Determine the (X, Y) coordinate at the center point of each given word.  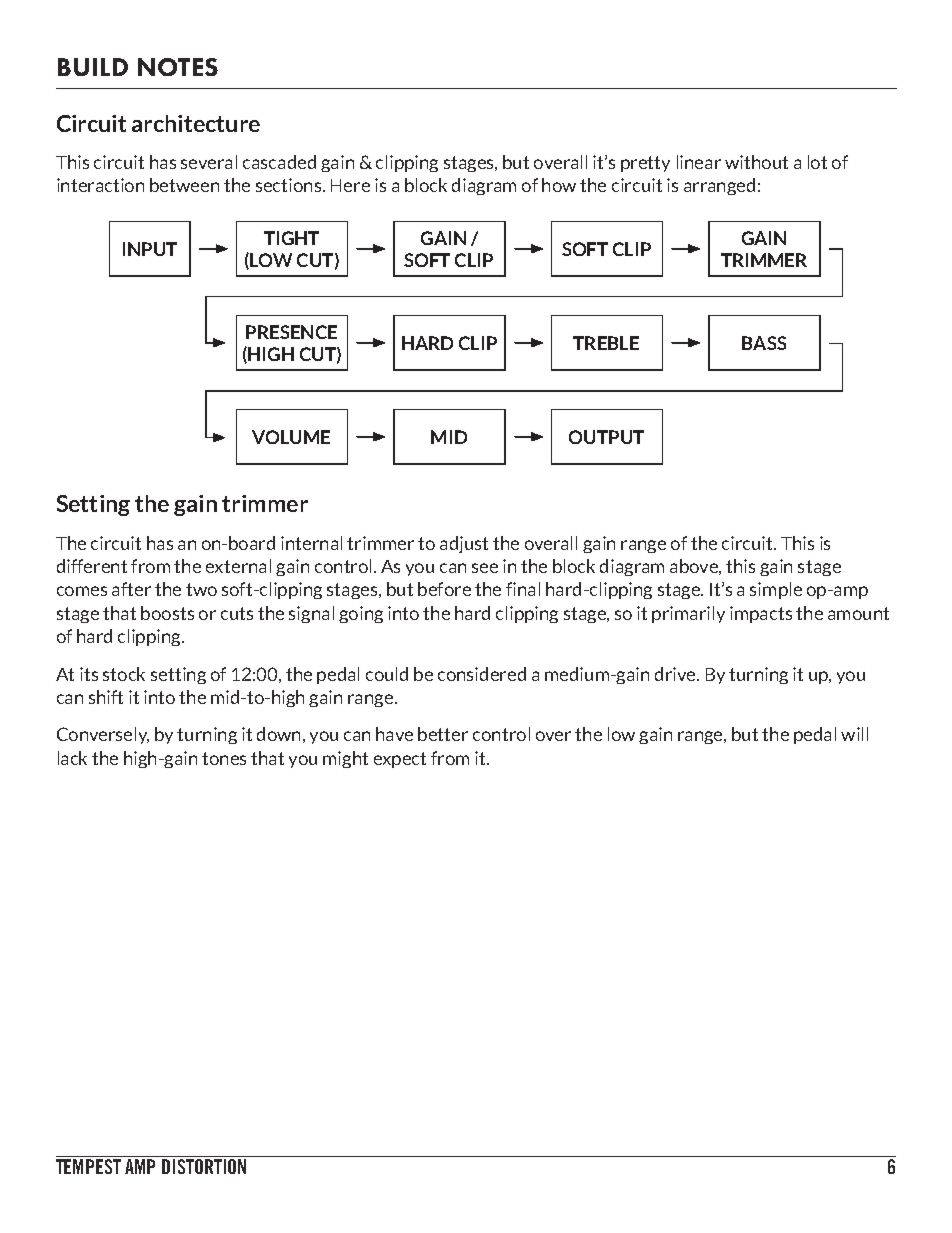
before (444, 589)
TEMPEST (88, 1166)
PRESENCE (291, 332)
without (756, 162)
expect (400, 760)
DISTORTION (204, 1166)
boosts (167, 613)
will (854, 734)
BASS (764, 343)
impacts (761, 614)
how (559, 185)
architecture (196, 123)
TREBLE (606, 343)
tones (224, 758)
